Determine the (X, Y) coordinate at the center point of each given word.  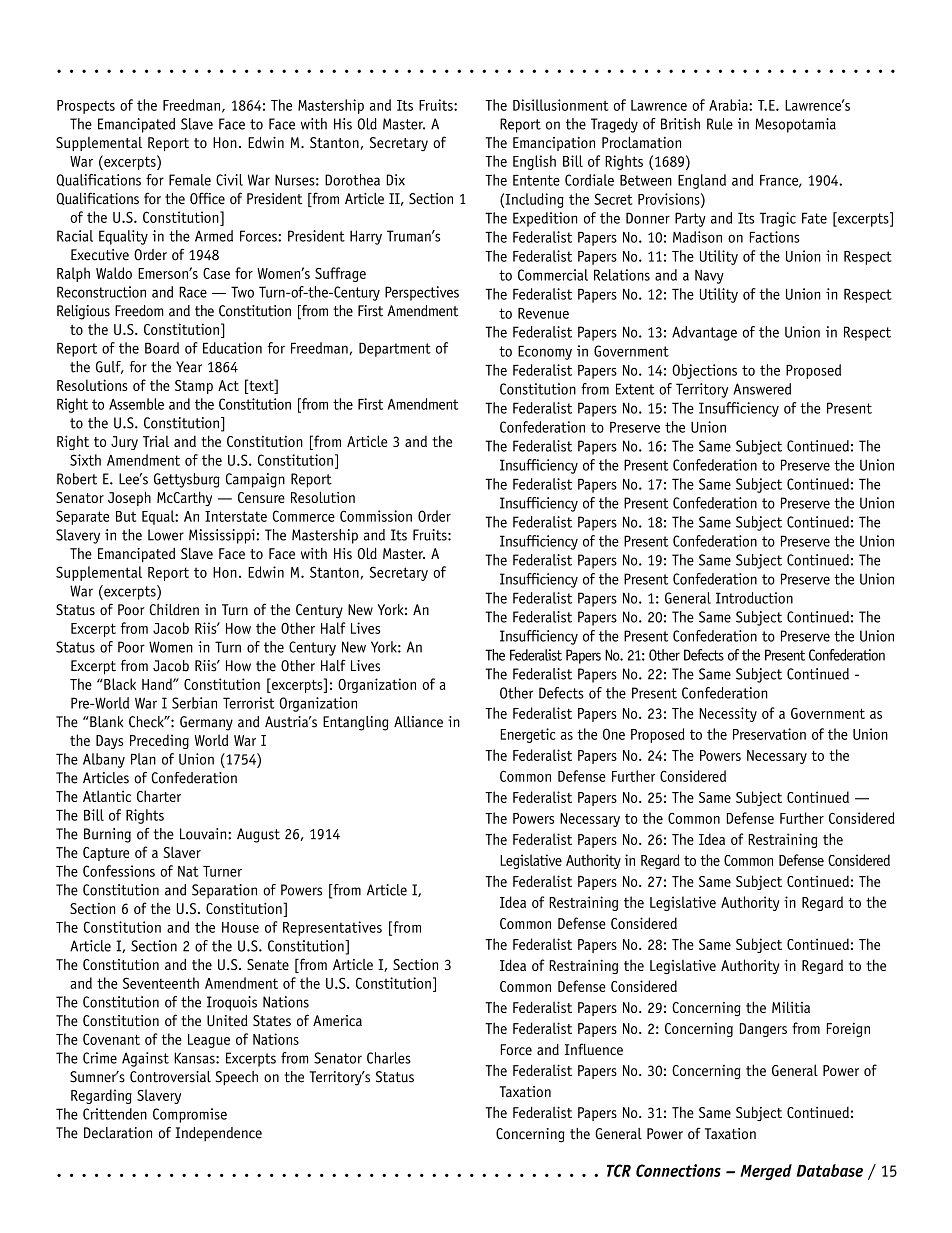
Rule (720, 124)
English (534, 162)
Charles (389, 1058)
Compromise (190, 1115)
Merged (766, 1172)
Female (190, 180)
